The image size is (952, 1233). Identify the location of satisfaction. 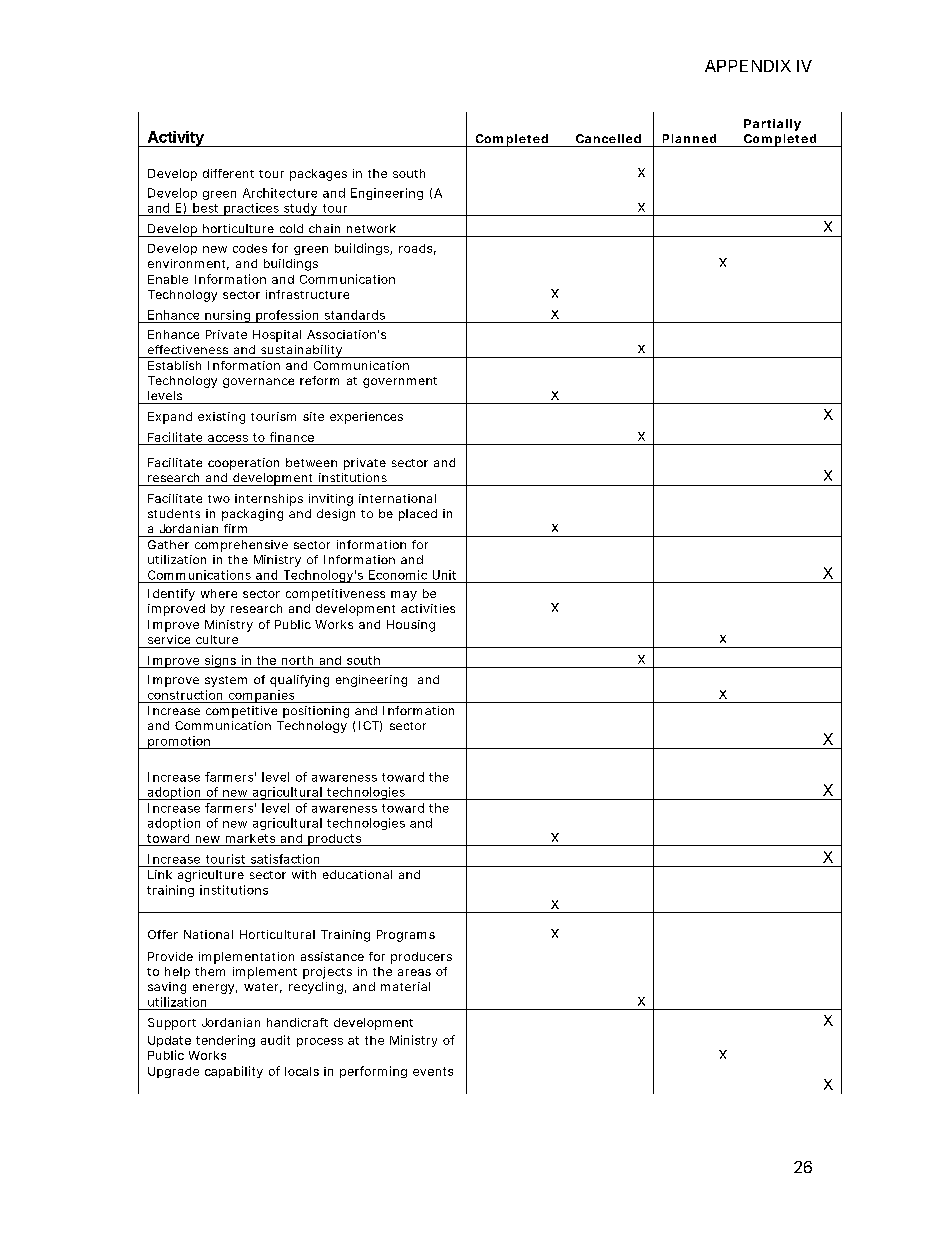
(285, 859).
